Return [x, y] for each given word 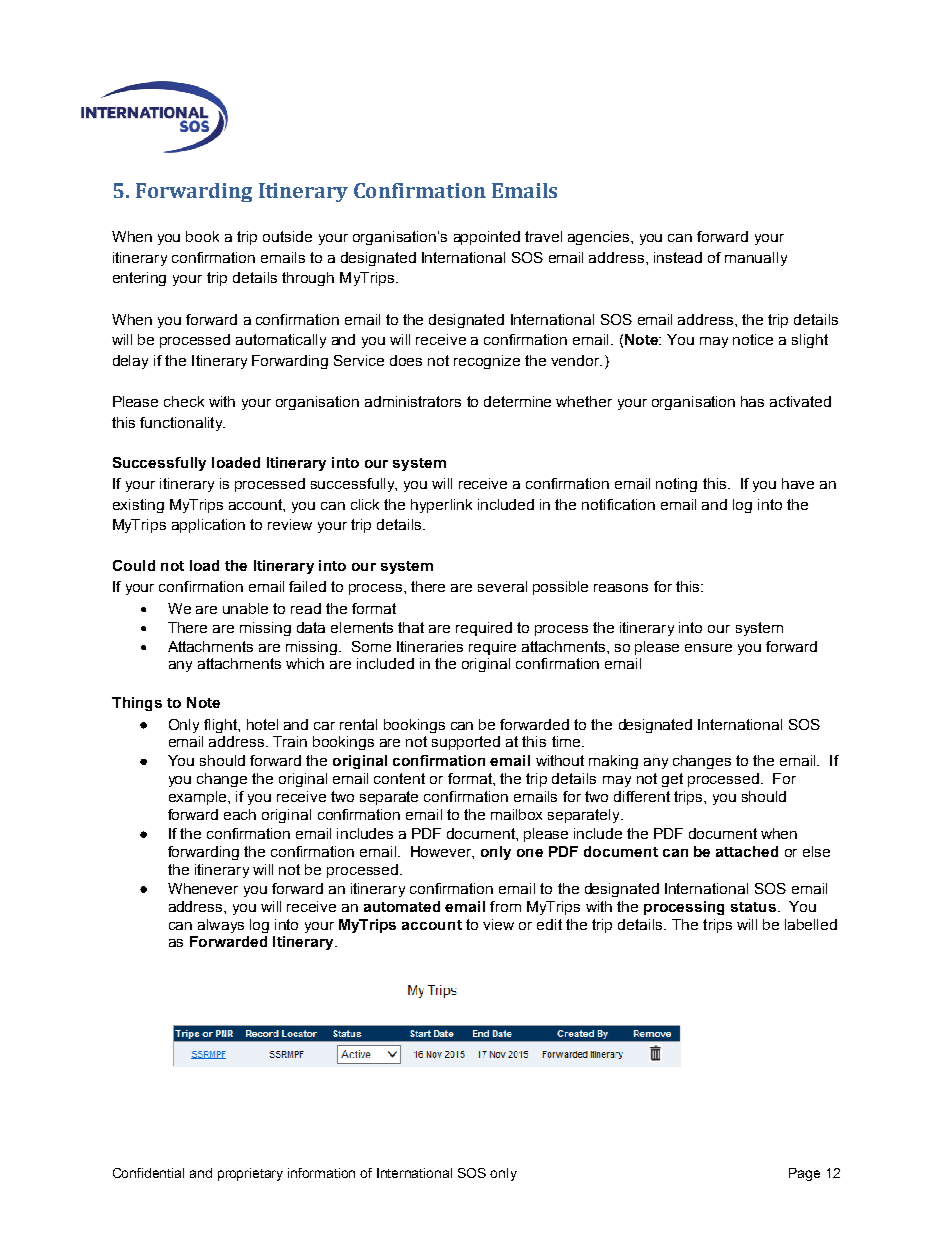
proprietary [250, 1174]
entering [139, 279]
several [502, 586]
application [208, 526]
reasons [621, 588]
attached [747, 851]
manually [756, 259]
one [530, 853]
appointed [487, 238]
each [240, 814]
